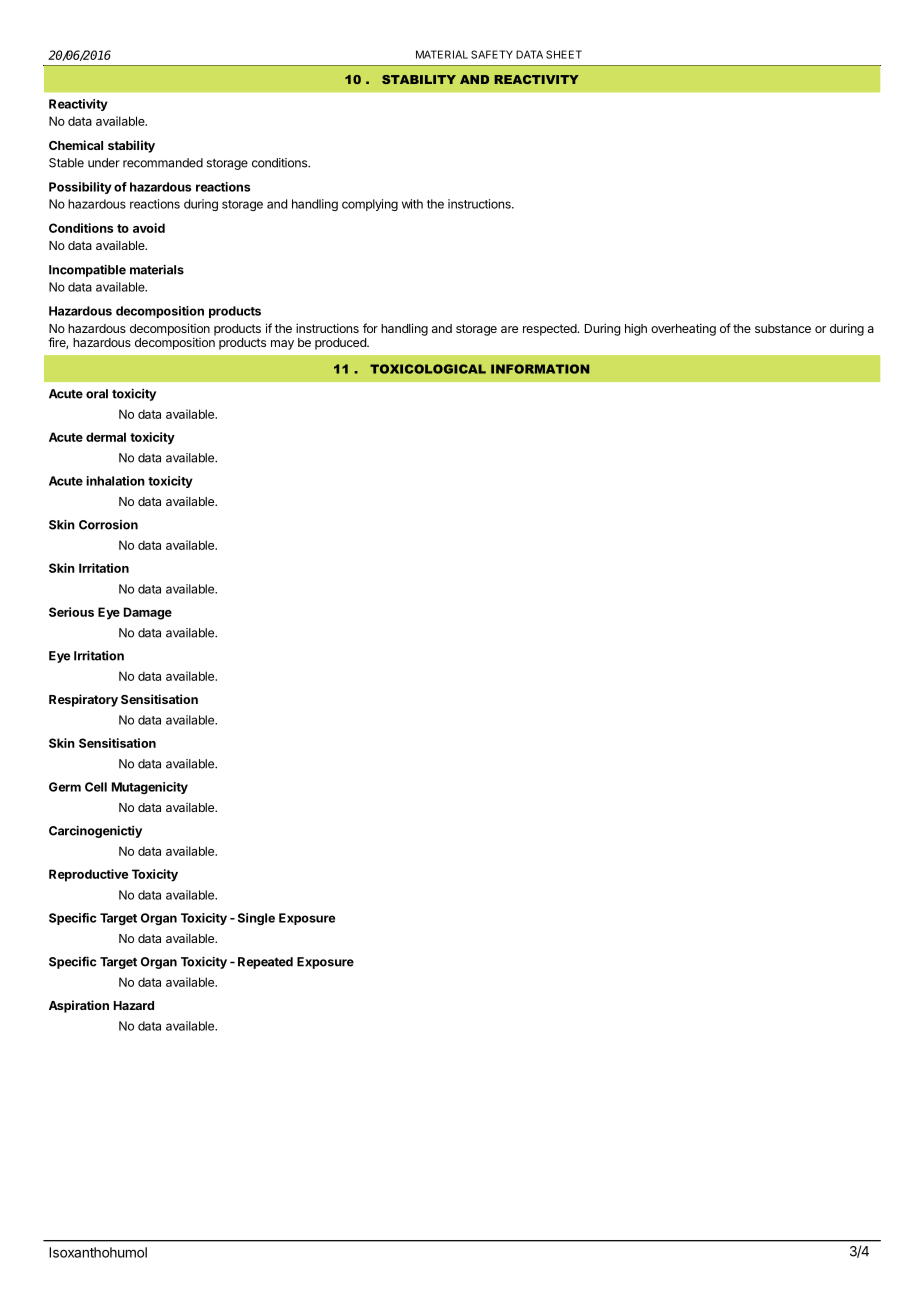 The image size is (924, 1308). What do you see at coordinates (683, 329) in the screenshot?
I see `overheating` at bounding box center [683, 329].
